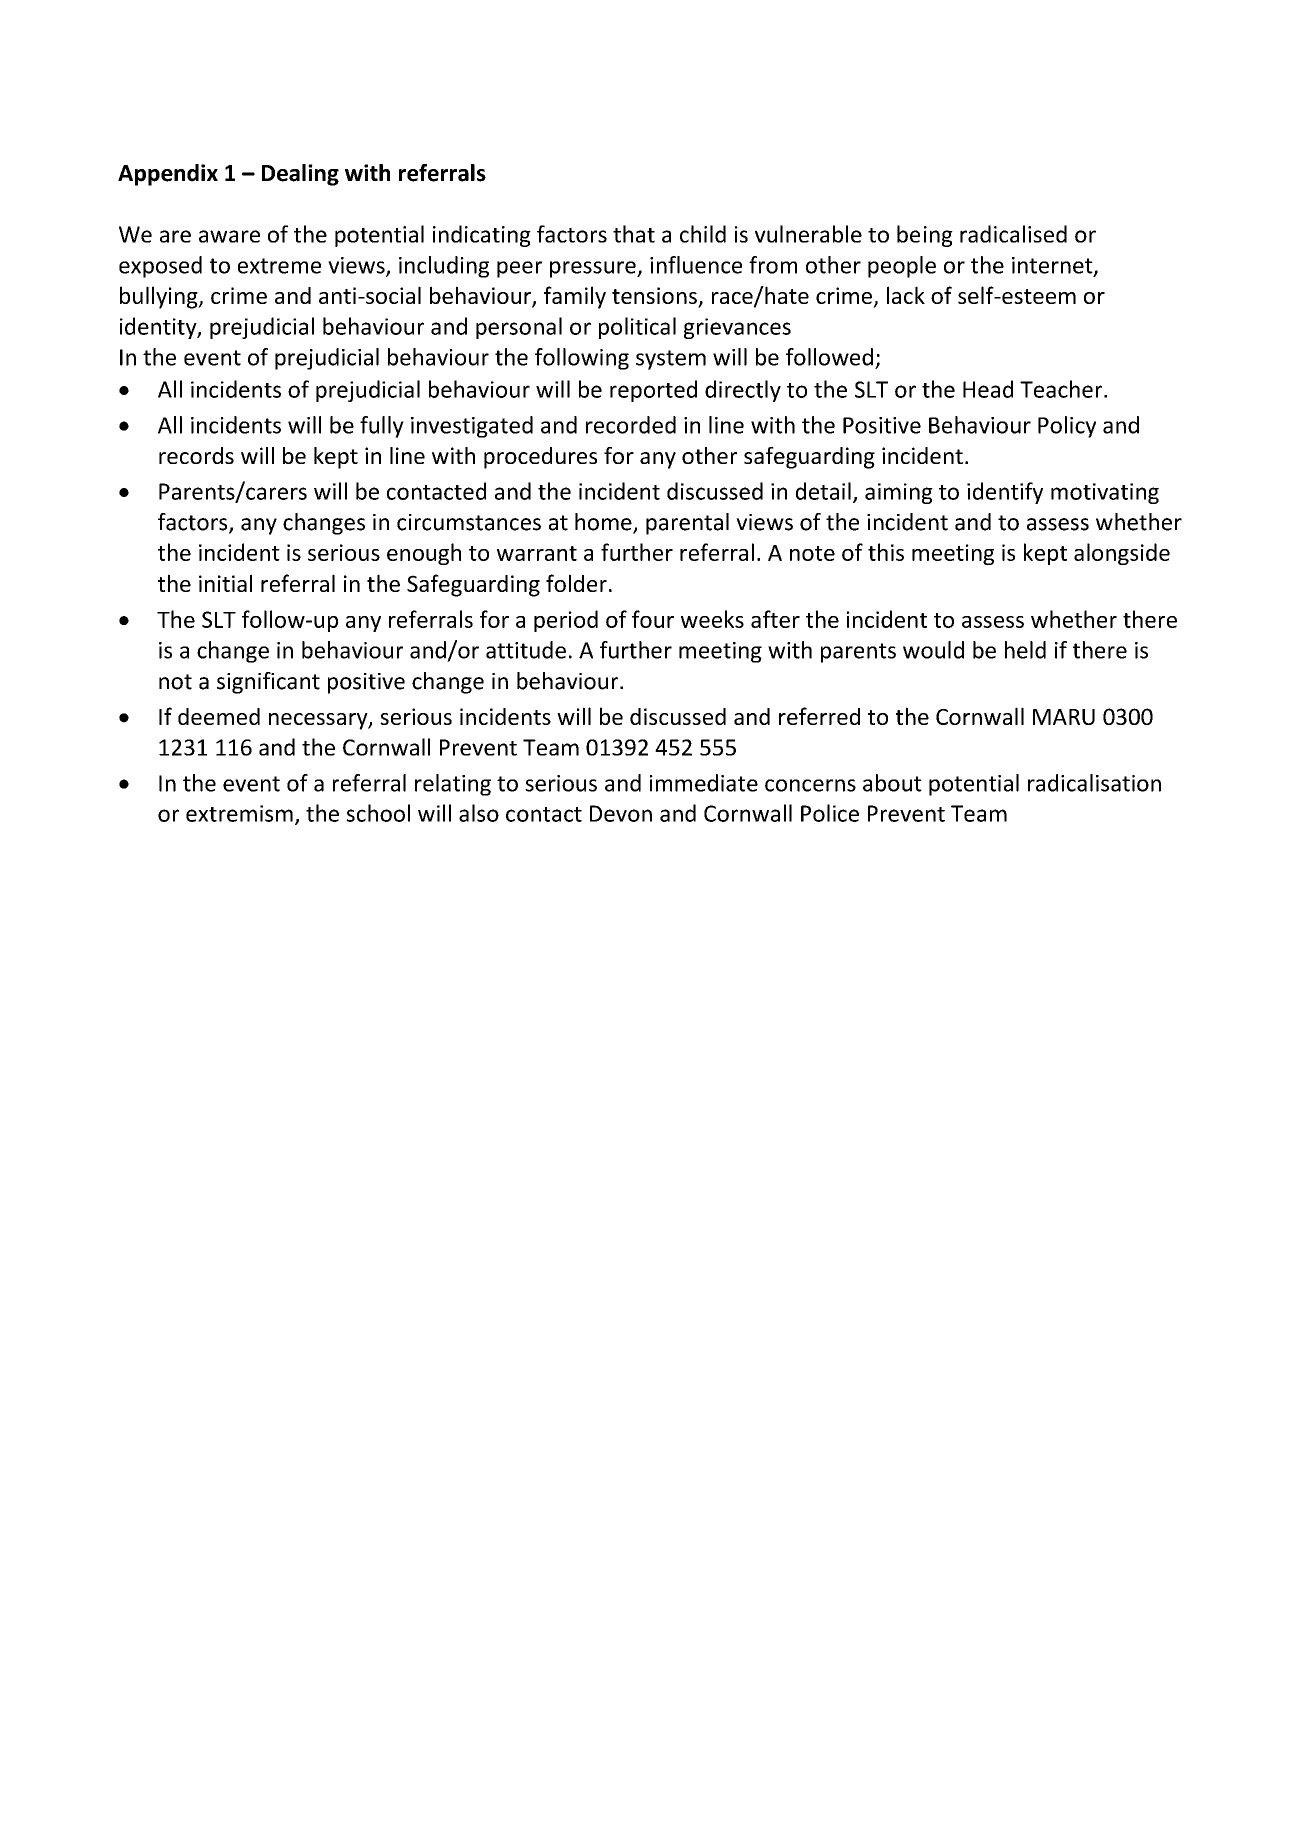  What do you see at coordinates (1094, 783) in the screenshot?
I see `radicalisation` at bounding box center [1094, 783].
